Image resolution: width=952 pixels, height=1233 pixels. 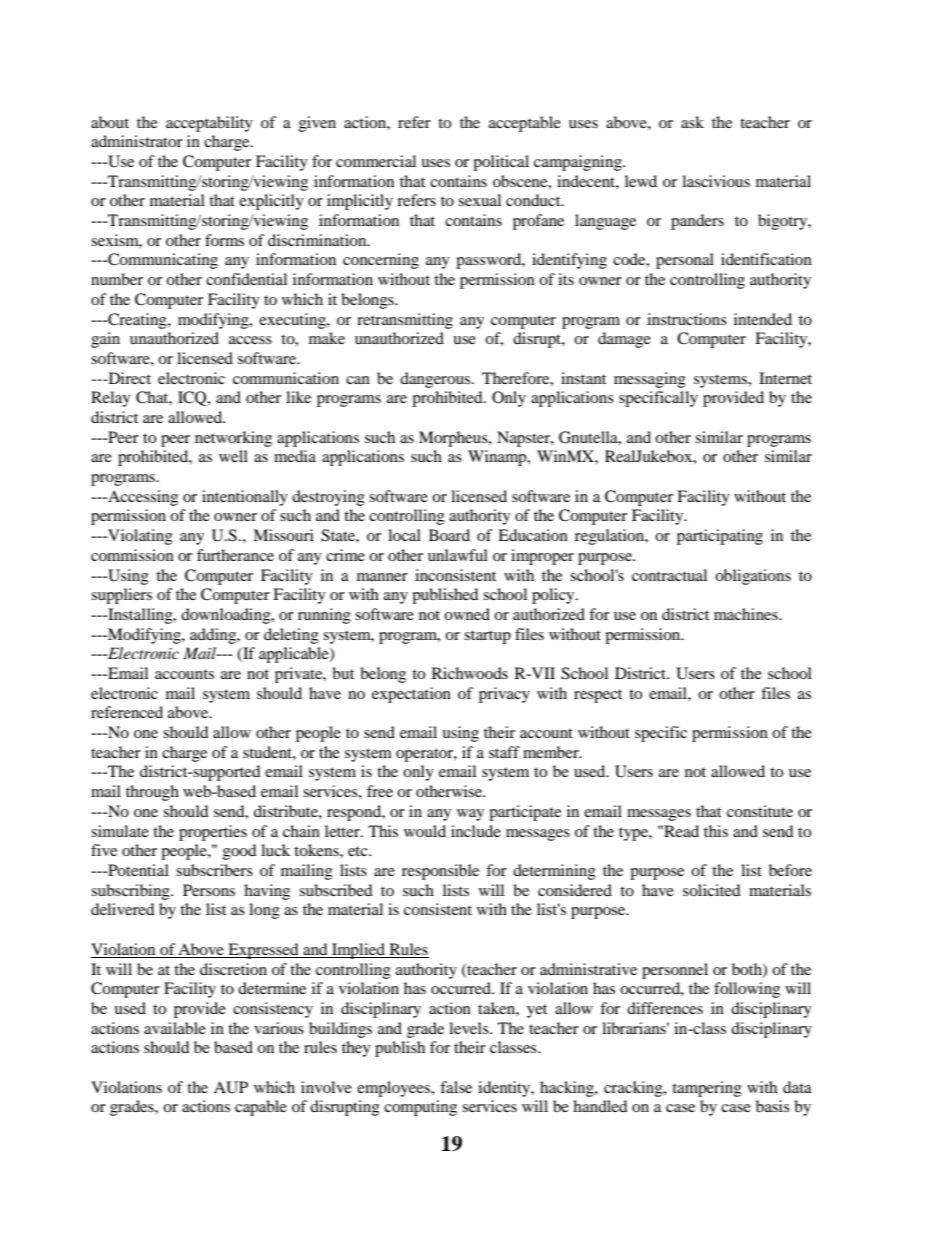 I want to click on acceptability, so click(x=209, y=124).
